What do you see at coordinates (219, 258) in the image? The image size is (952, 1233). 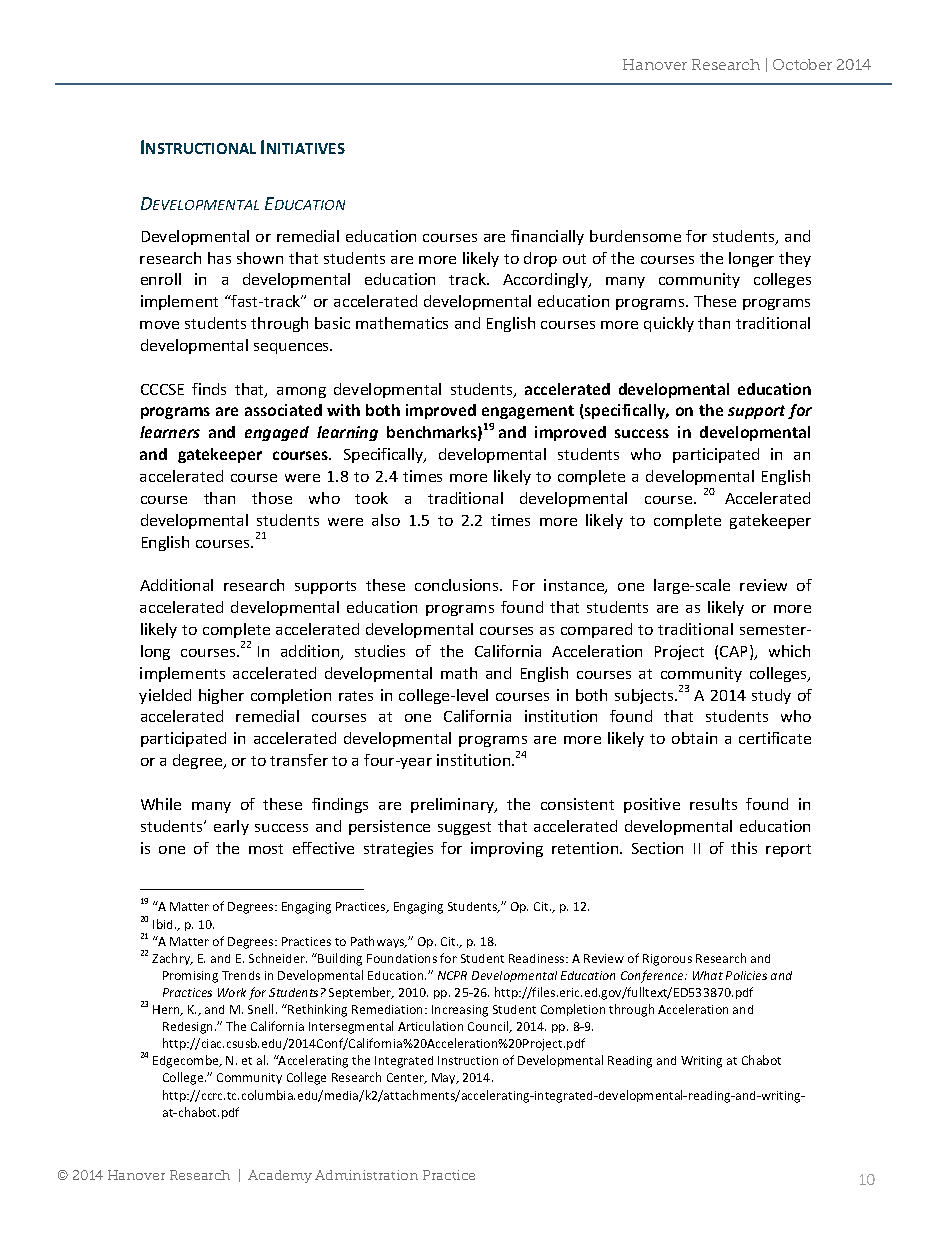 I see `has` at bounding box center [219, 258].
